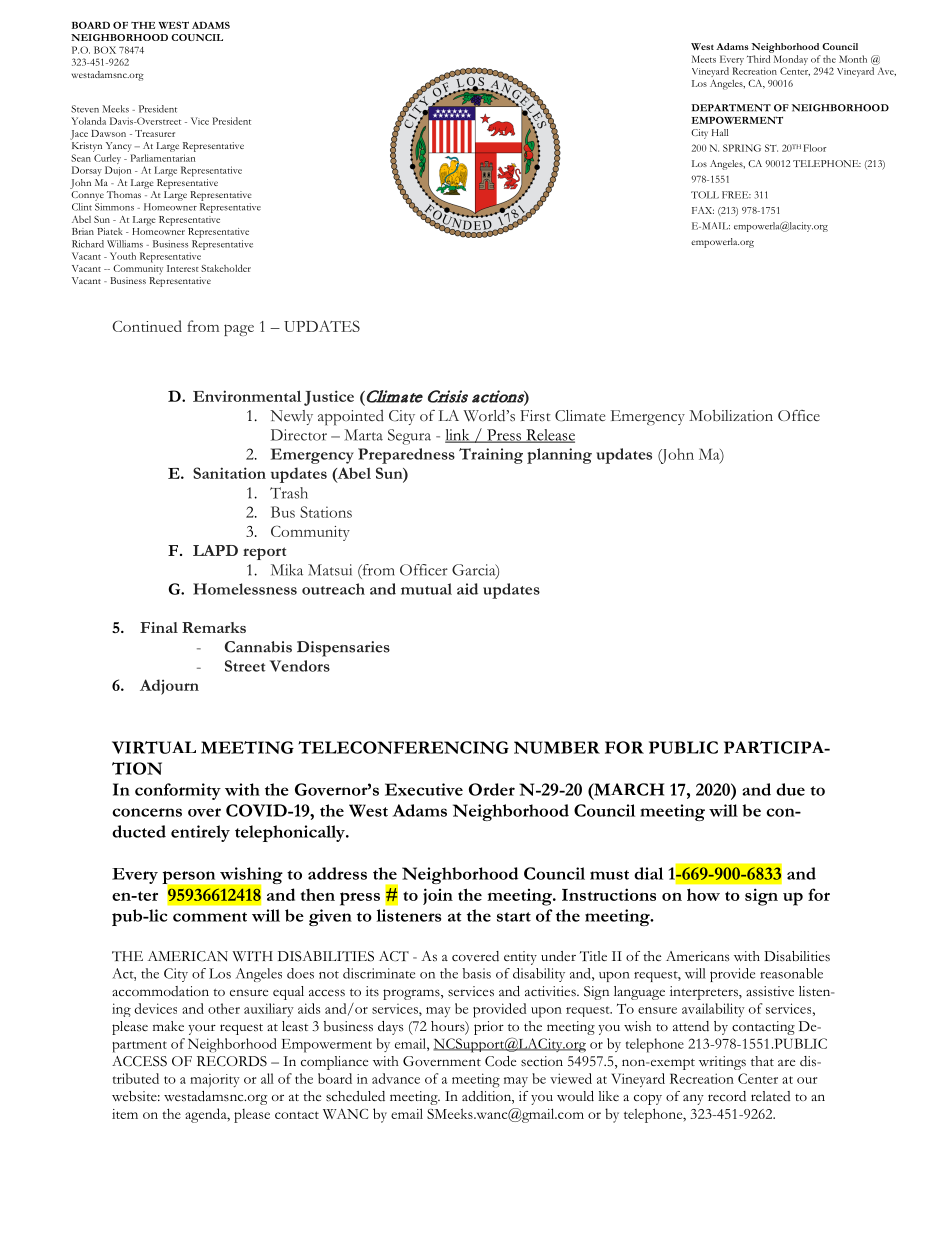 This image has width=952, height=1233. What do you see at coordinates (704, 59) in the image?
I see `Meets` at bounding box center [704, 59].
